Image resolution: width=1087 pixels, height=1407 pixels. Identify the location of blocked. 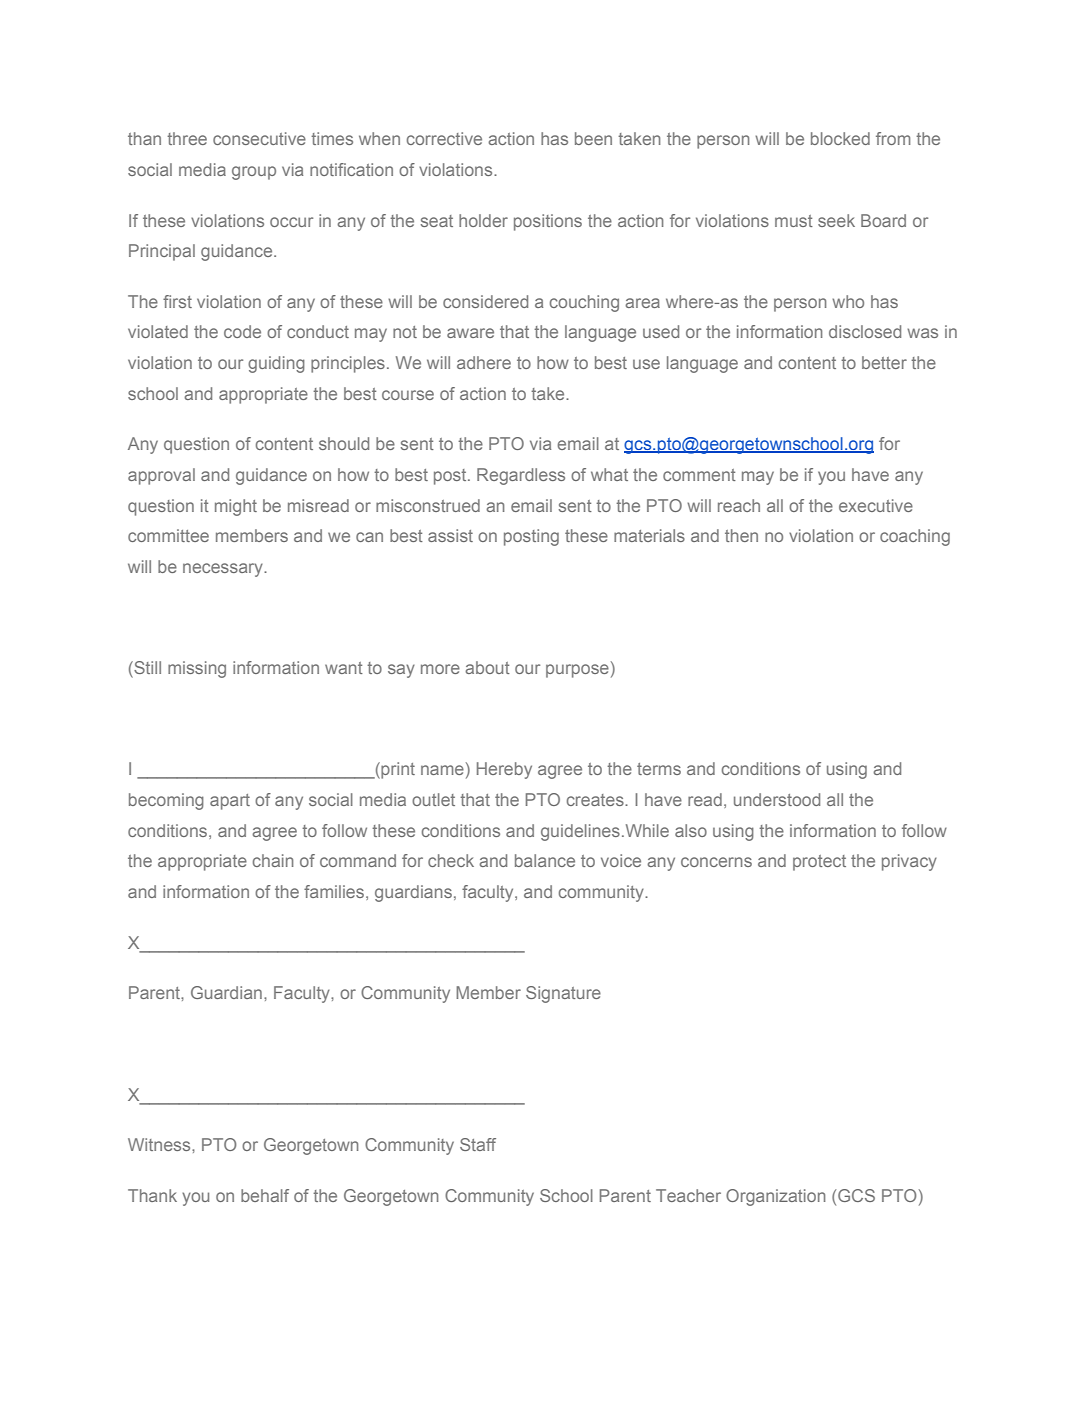
(840, 138).
